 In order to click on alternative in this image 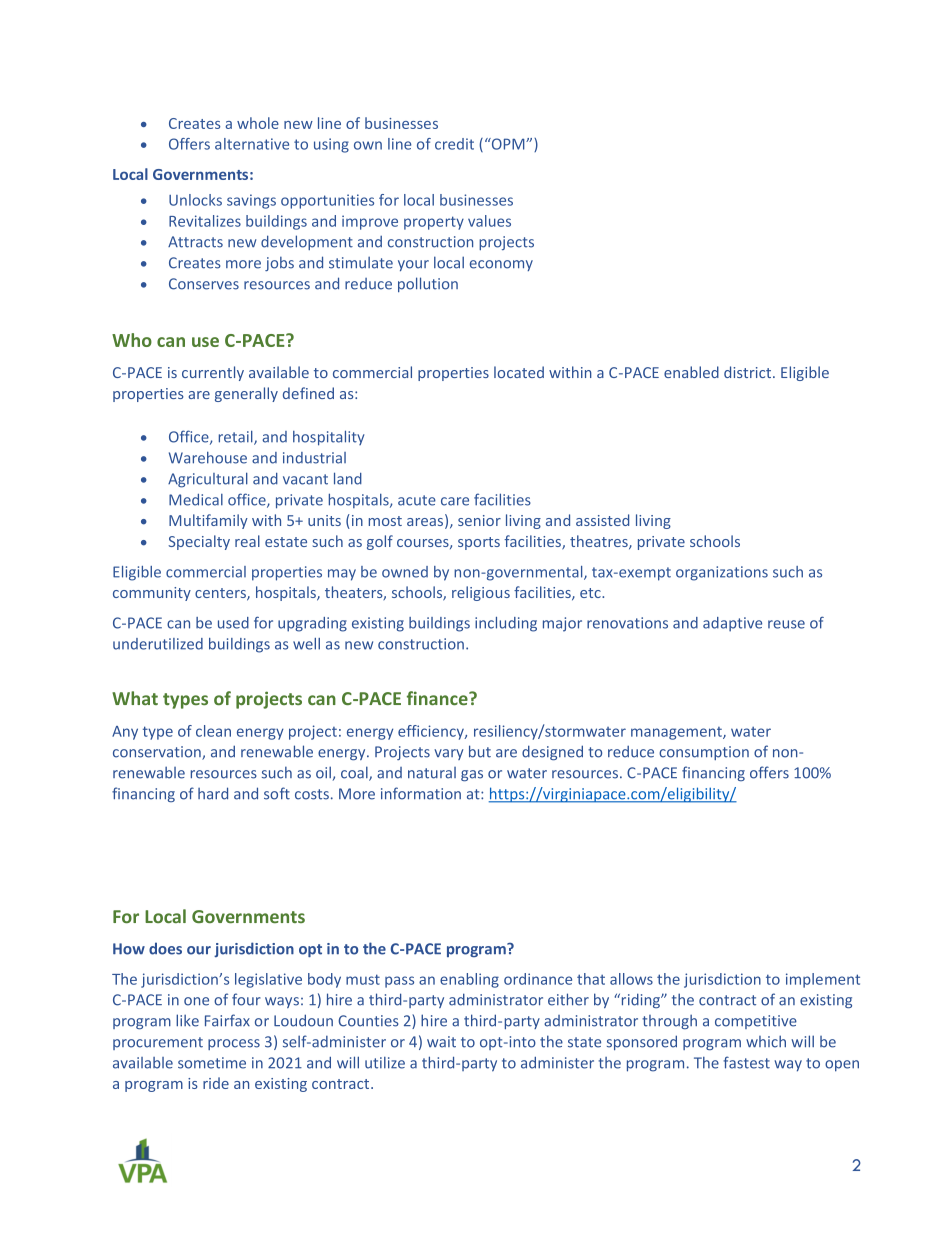, I will do `click(252, 144)`.
